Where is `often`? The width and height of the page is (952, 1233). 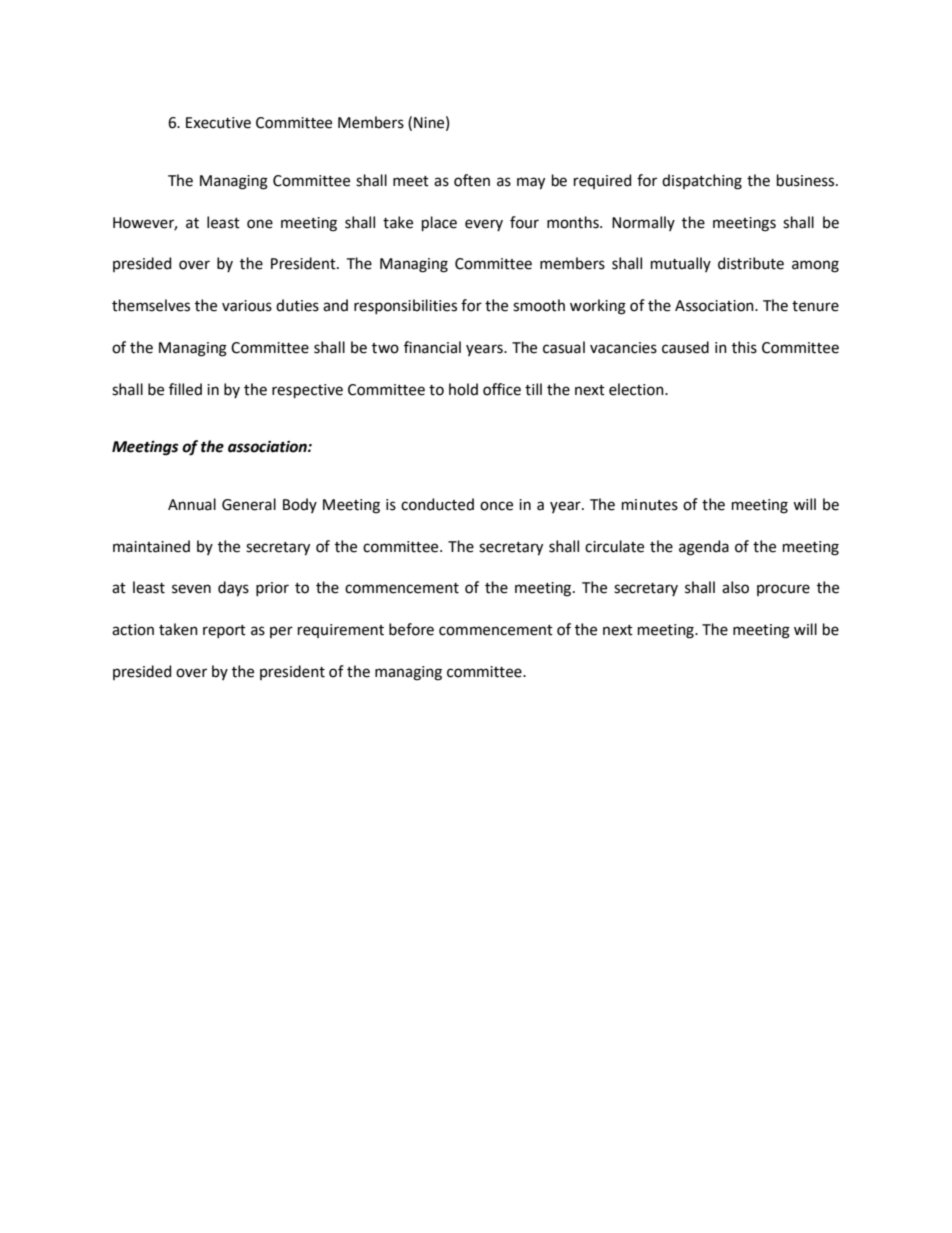 often is located at coordinates (472, 180).
